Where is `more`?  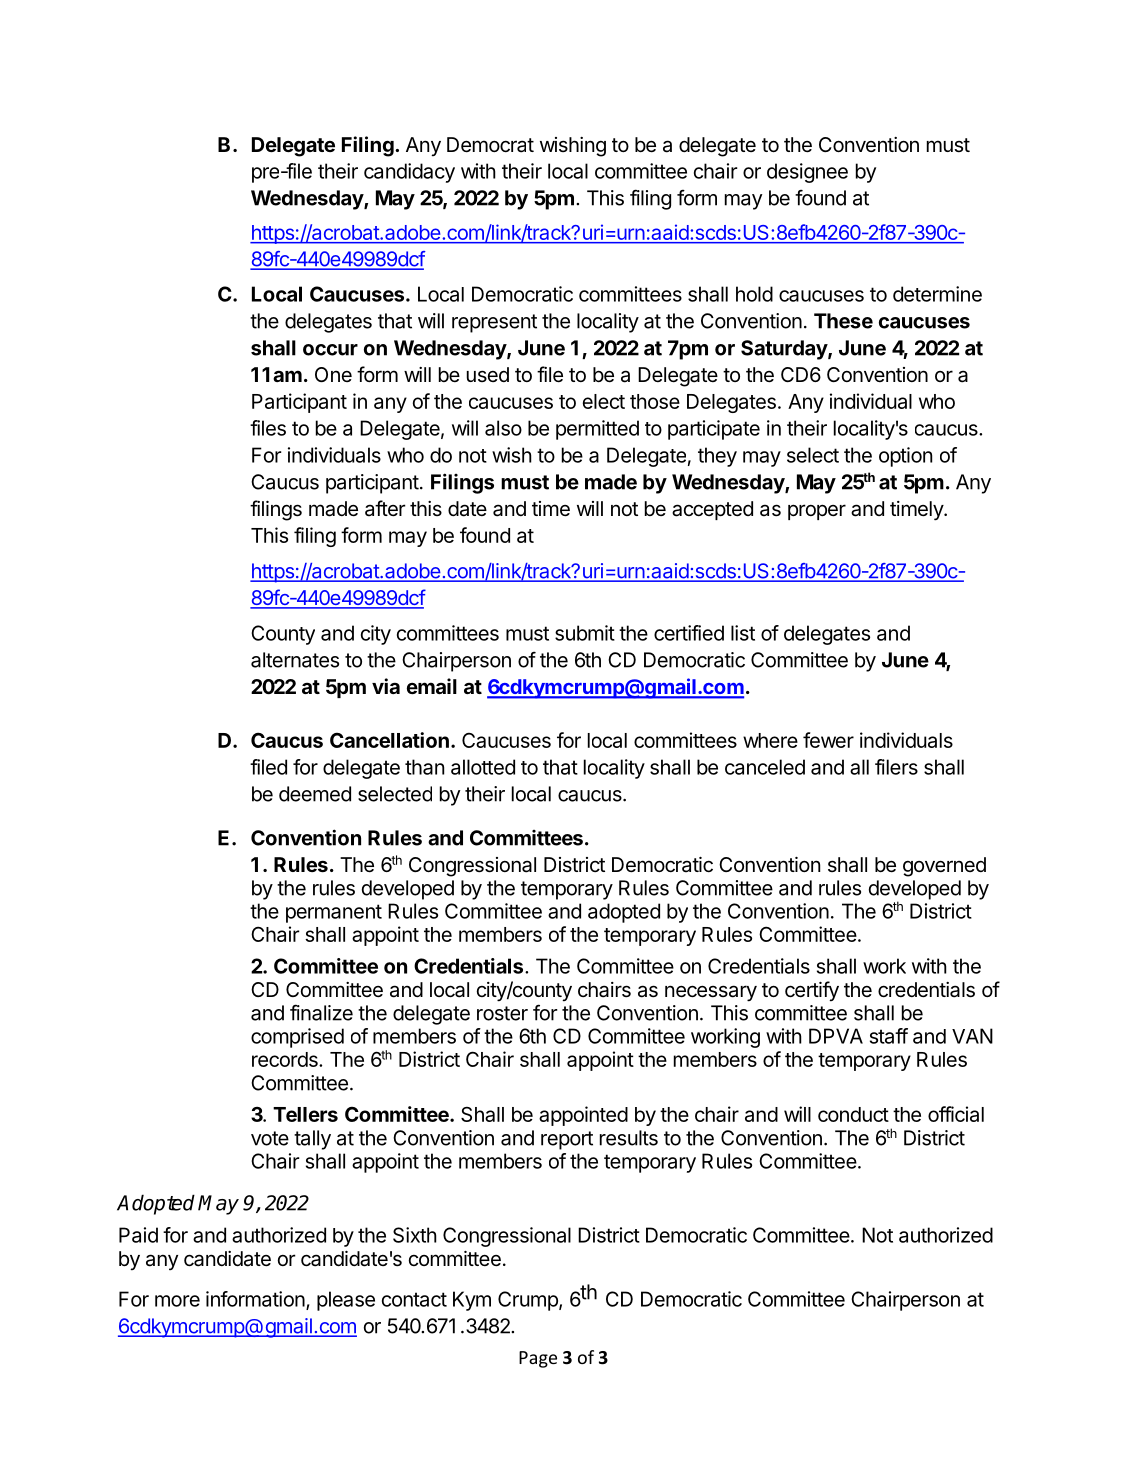 more is located at coordinates (177, 1301).
